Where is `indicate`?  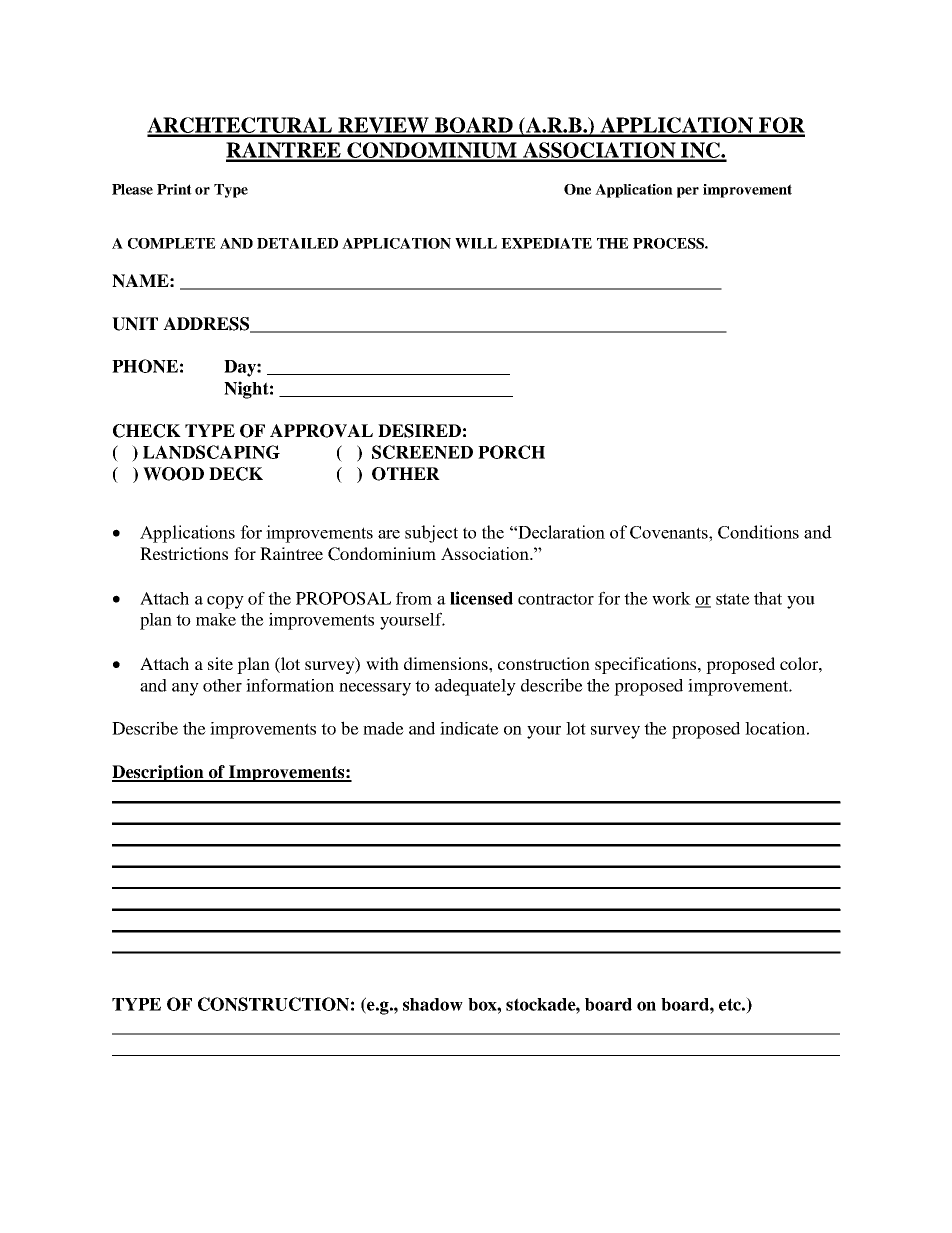
indicate is located at coordinates (469, 728).
